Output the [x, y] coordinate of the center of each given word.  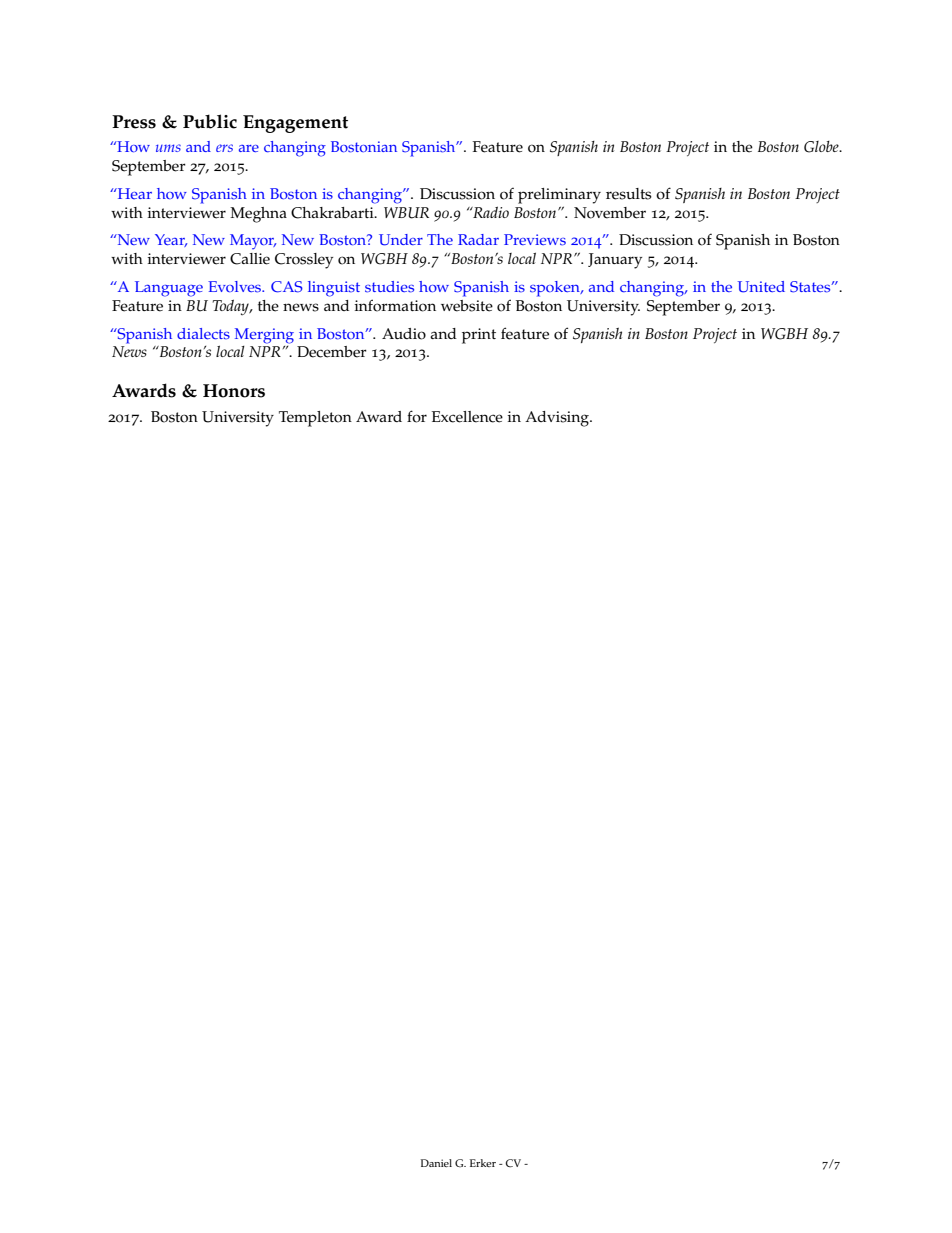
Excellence [467, 417]
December [332, 352]
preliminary [559, 196]
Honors [234, 391]
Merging [264, 336]
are [249, 148]
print [479, 336]
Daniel [436, 1163]
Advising [558, 419]
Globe [822, 147]
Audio [404, 334]
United [761, 287]
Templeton [315, 419]
